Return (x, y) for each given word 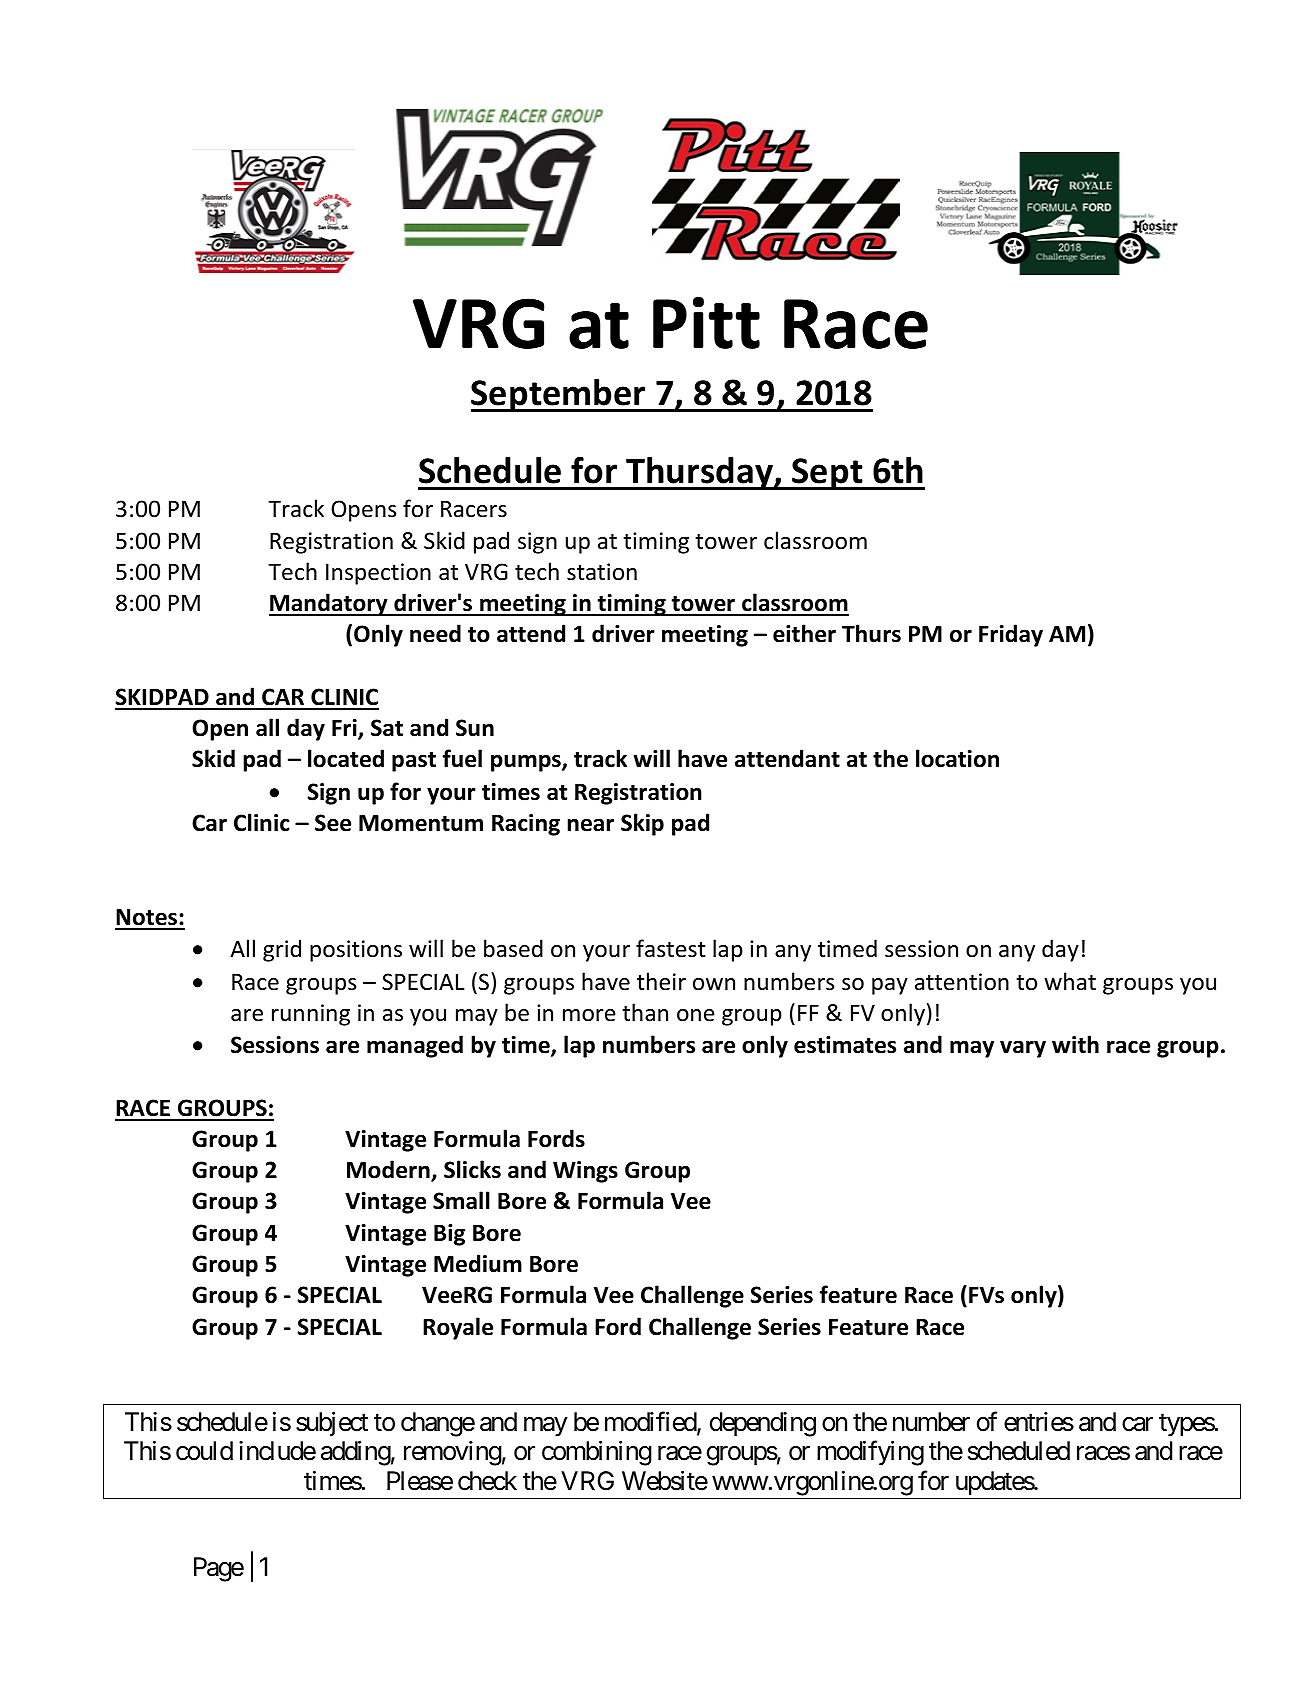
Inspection (378, 574)
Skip (642, 824)
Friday (1011, 635)
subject (332, 1424)
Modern (389, 1171)
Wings (585, 1172)
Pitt (706, 323)
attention (962, 982)
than (645, 1012)
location (957, 758)
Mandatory (329, 604)
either (804, 633)
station (602, 572)
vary (1023, 1049)
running (311, 1015)
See (333, 823)
